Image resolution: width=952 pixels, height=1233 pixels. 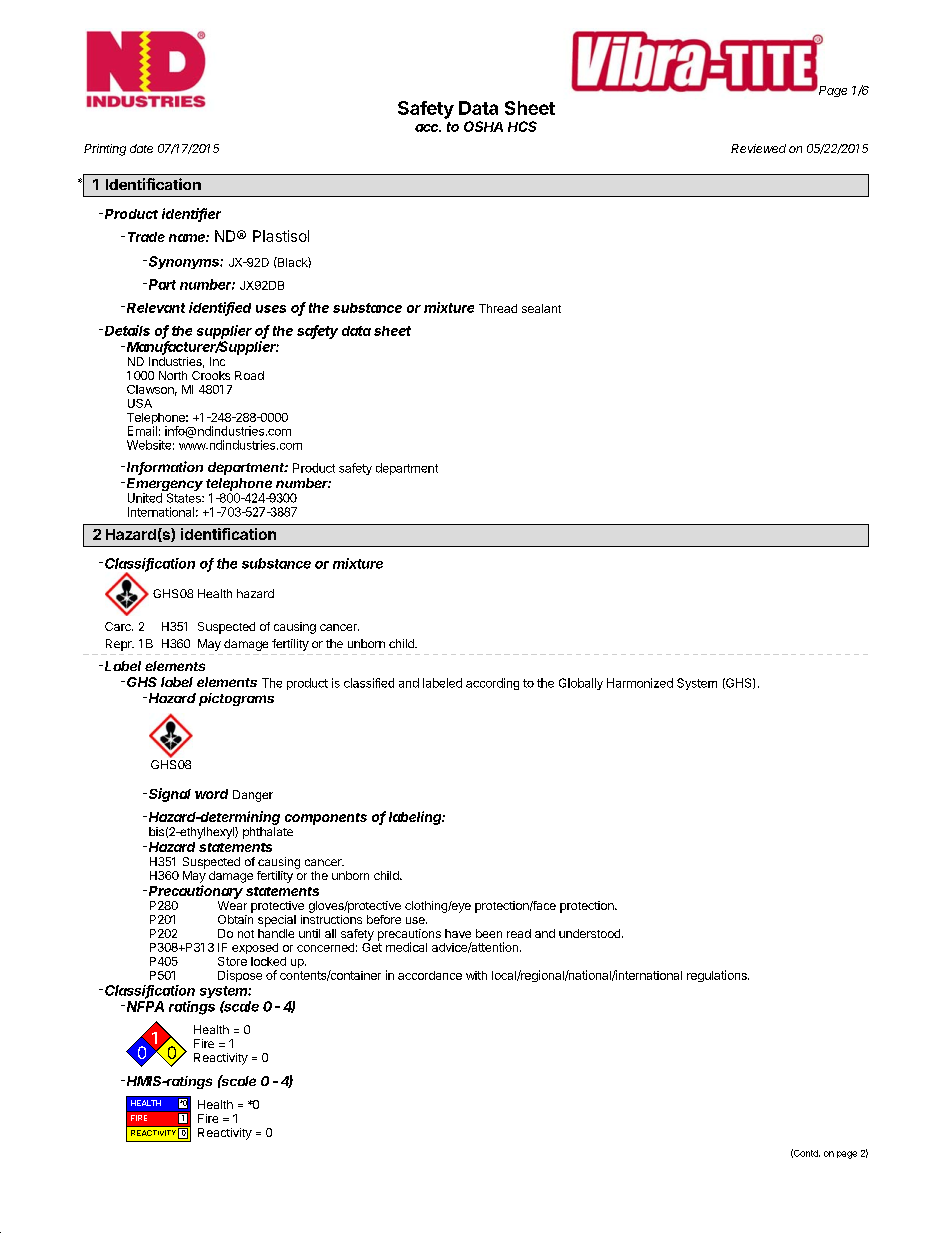 What do you see at coordinates (142, 431) in the screenshot?
I see `Email` at bounding box center [142, 431].
